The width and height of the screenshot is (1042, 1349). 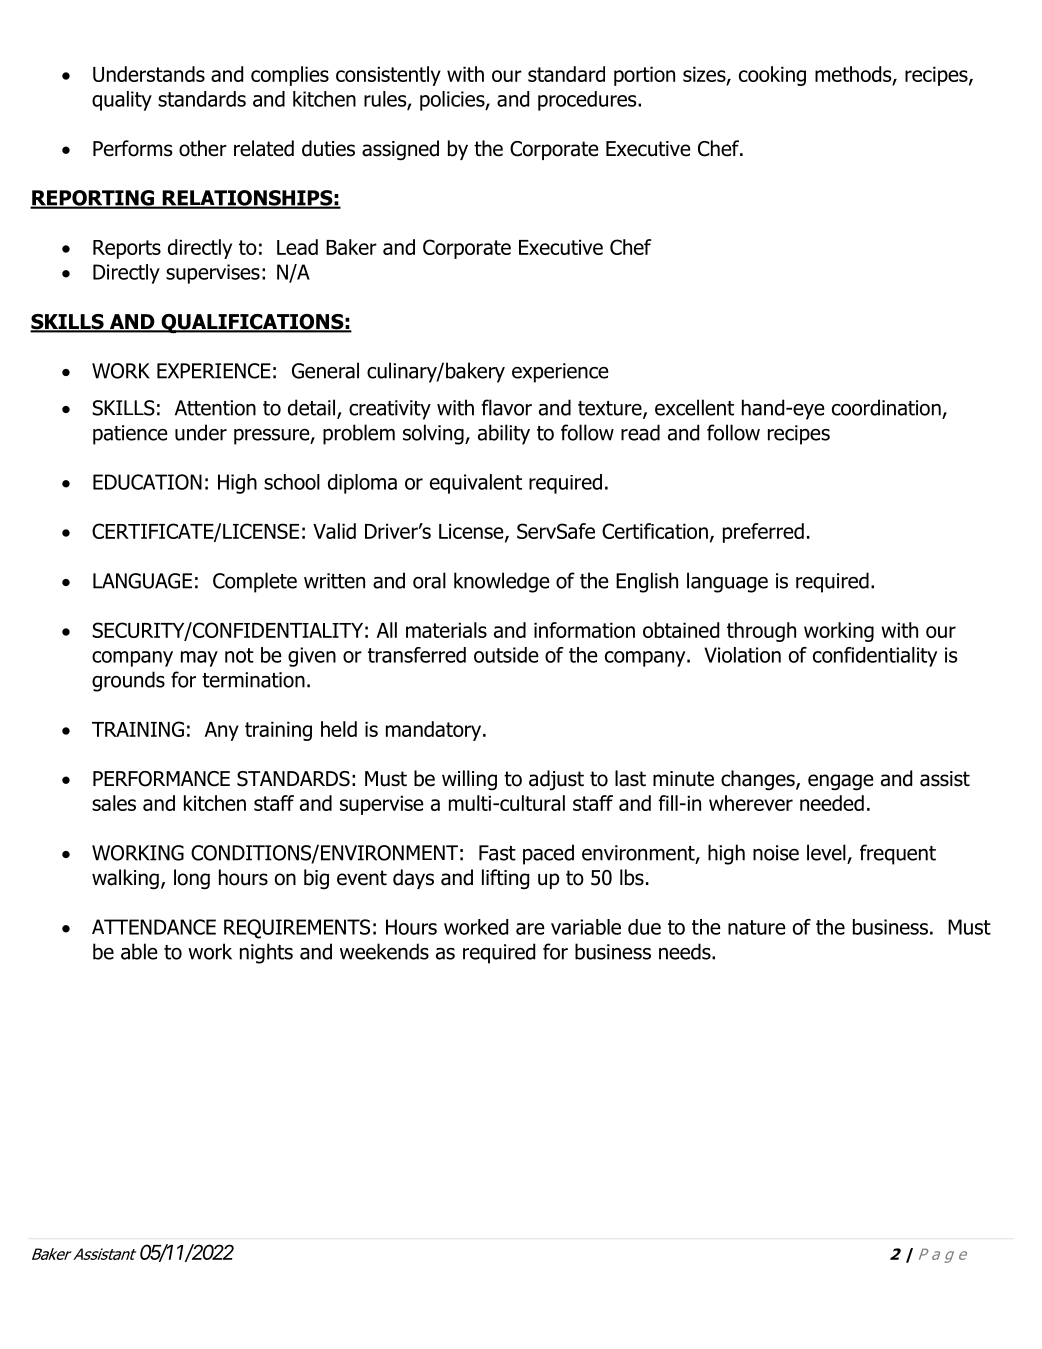 What do you see at coordinates (757, 927) in the screenshot?
I see `nature` at bounding box center [757, 927].
